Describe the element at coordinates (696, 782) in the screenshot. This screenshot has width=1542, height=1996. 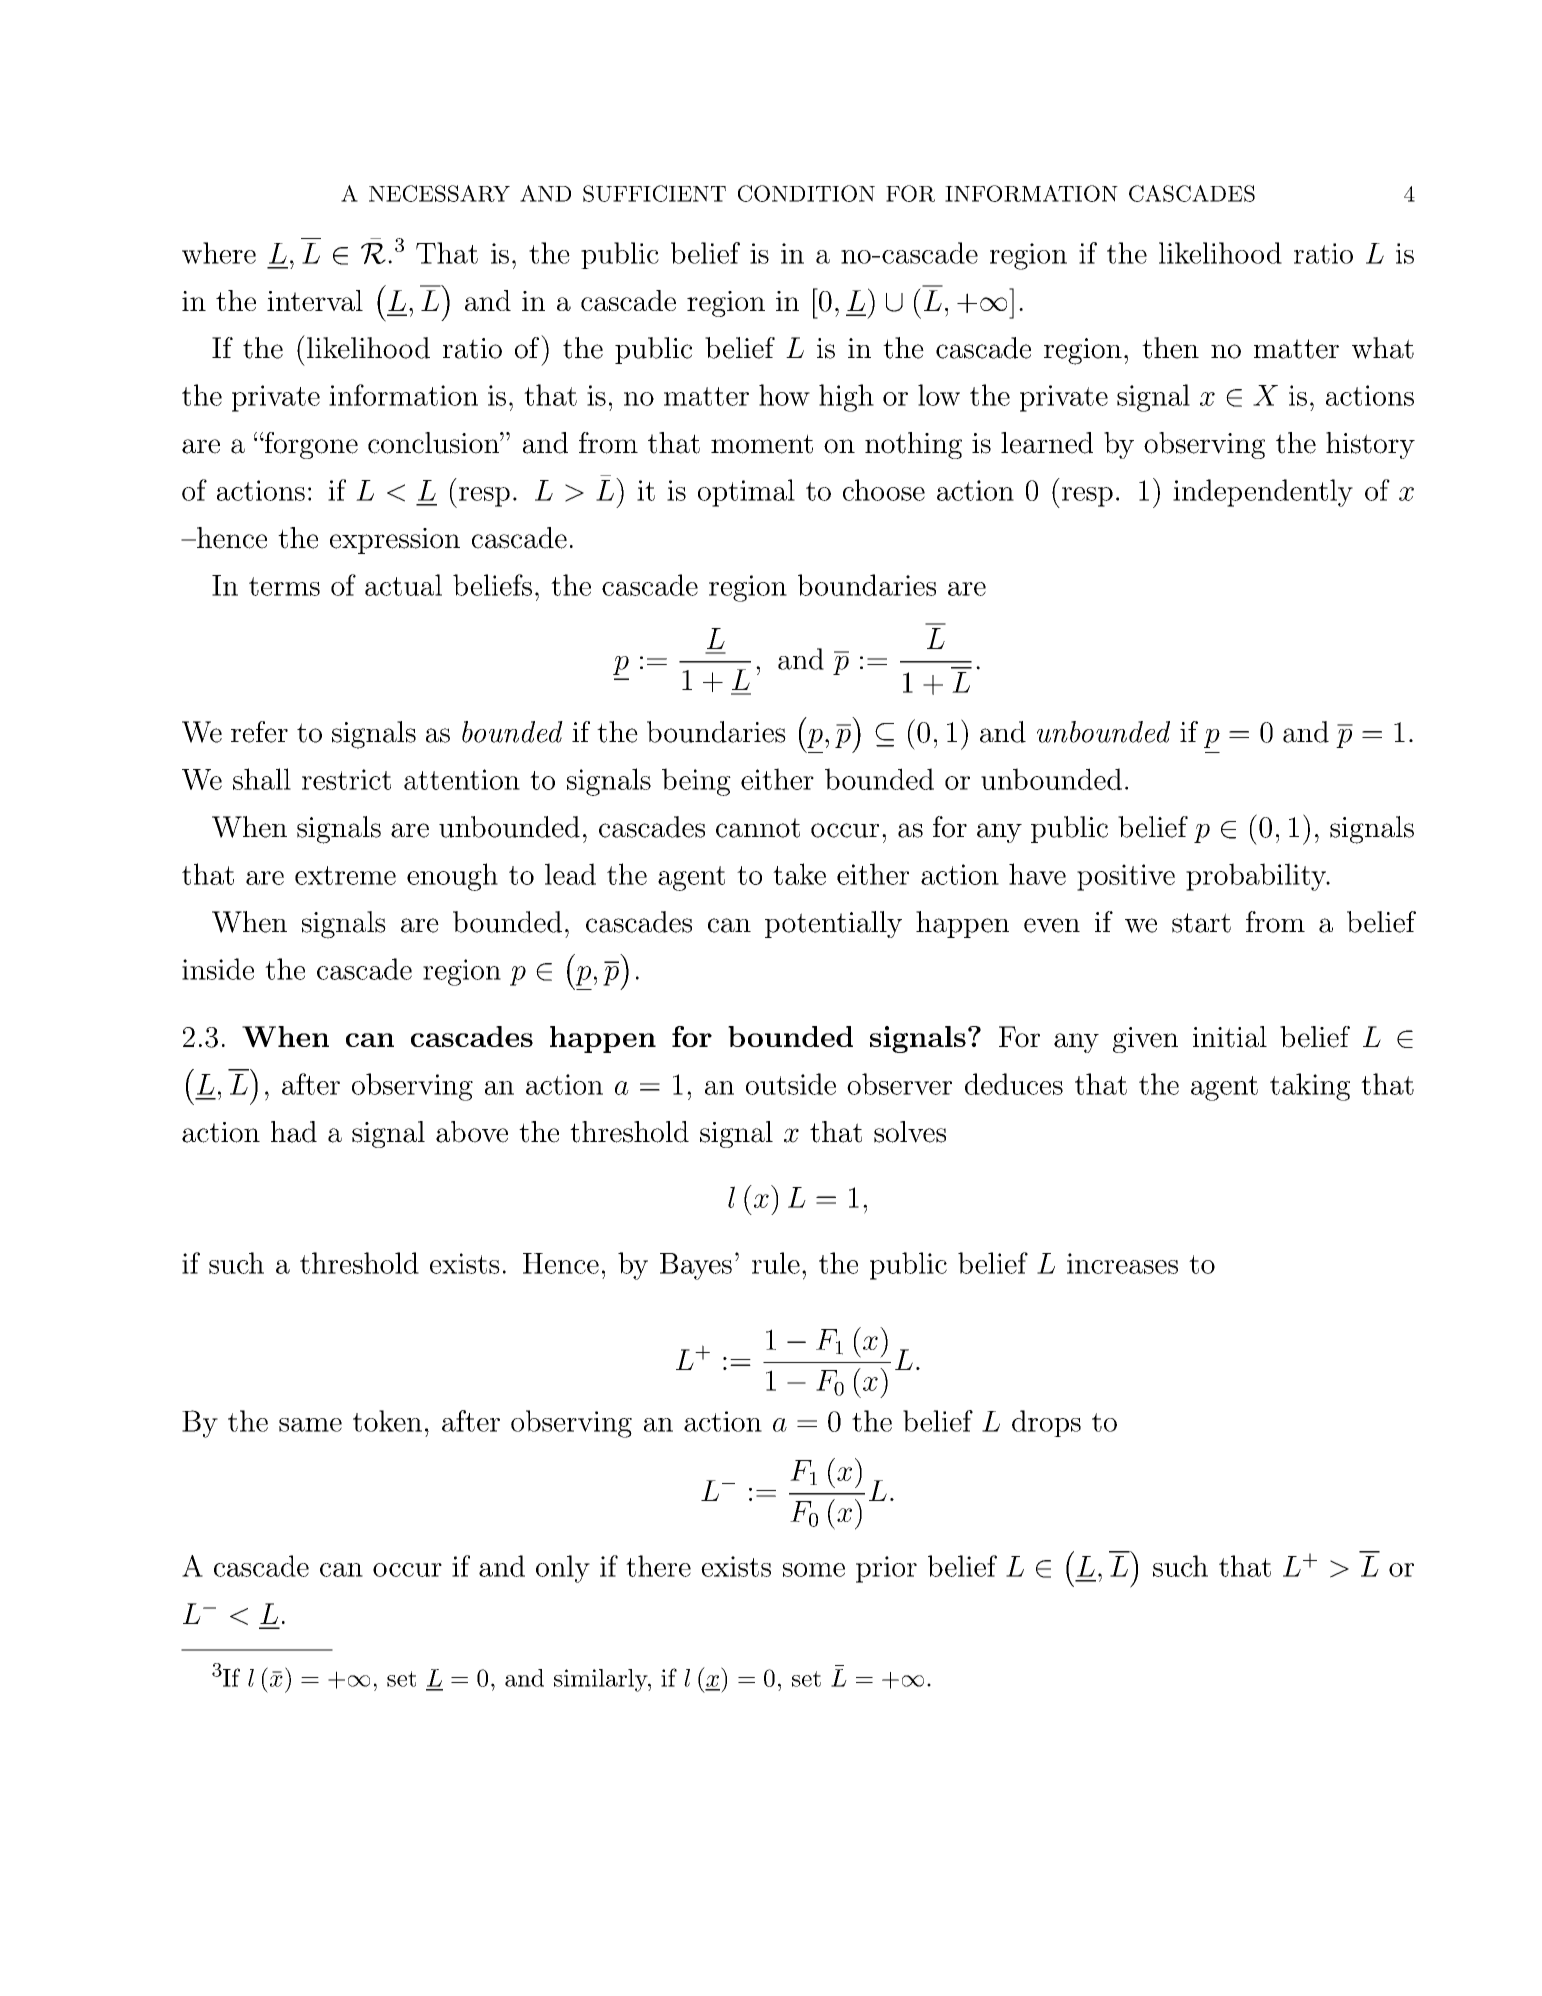
I see `being` at that location.
